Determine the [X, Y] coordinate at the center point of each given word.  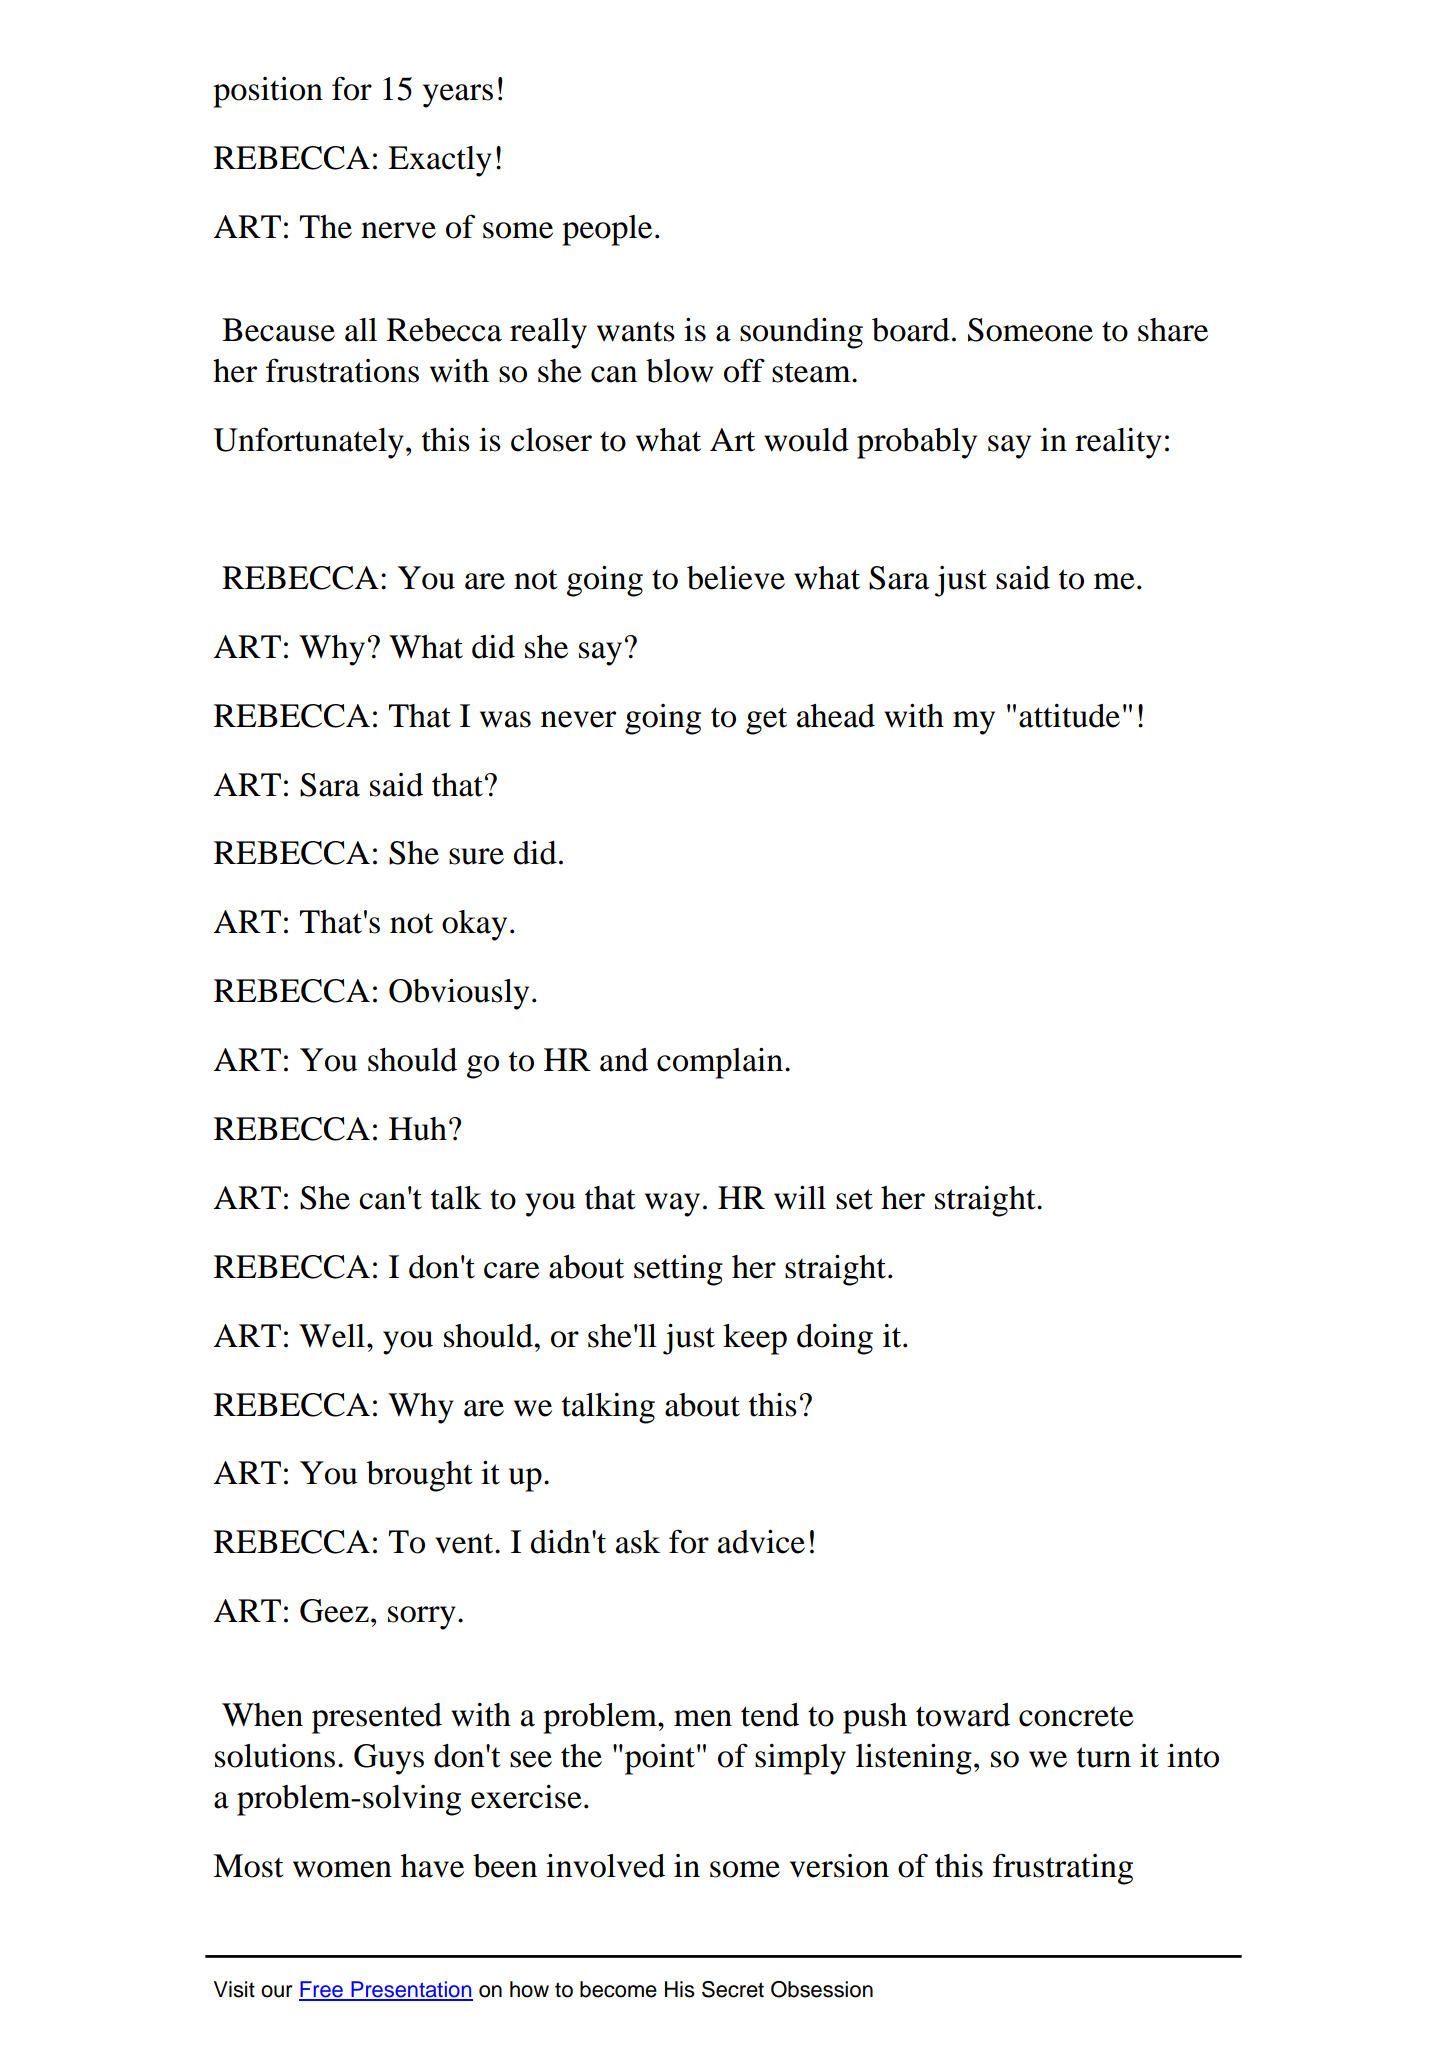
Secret [733, 1989]
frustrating [1063, 1869]
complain [721, 1063]
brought [419, 1476]
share [1173, 330]
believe [736, 578]
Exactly [440, 161]
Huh [418, 1129]
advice [761, 1542]
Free [322, 1990]
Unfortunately [309, 443]
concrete [1076, 1716]
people [607, 230]
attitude [1069, 716]
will [800, 1198]
